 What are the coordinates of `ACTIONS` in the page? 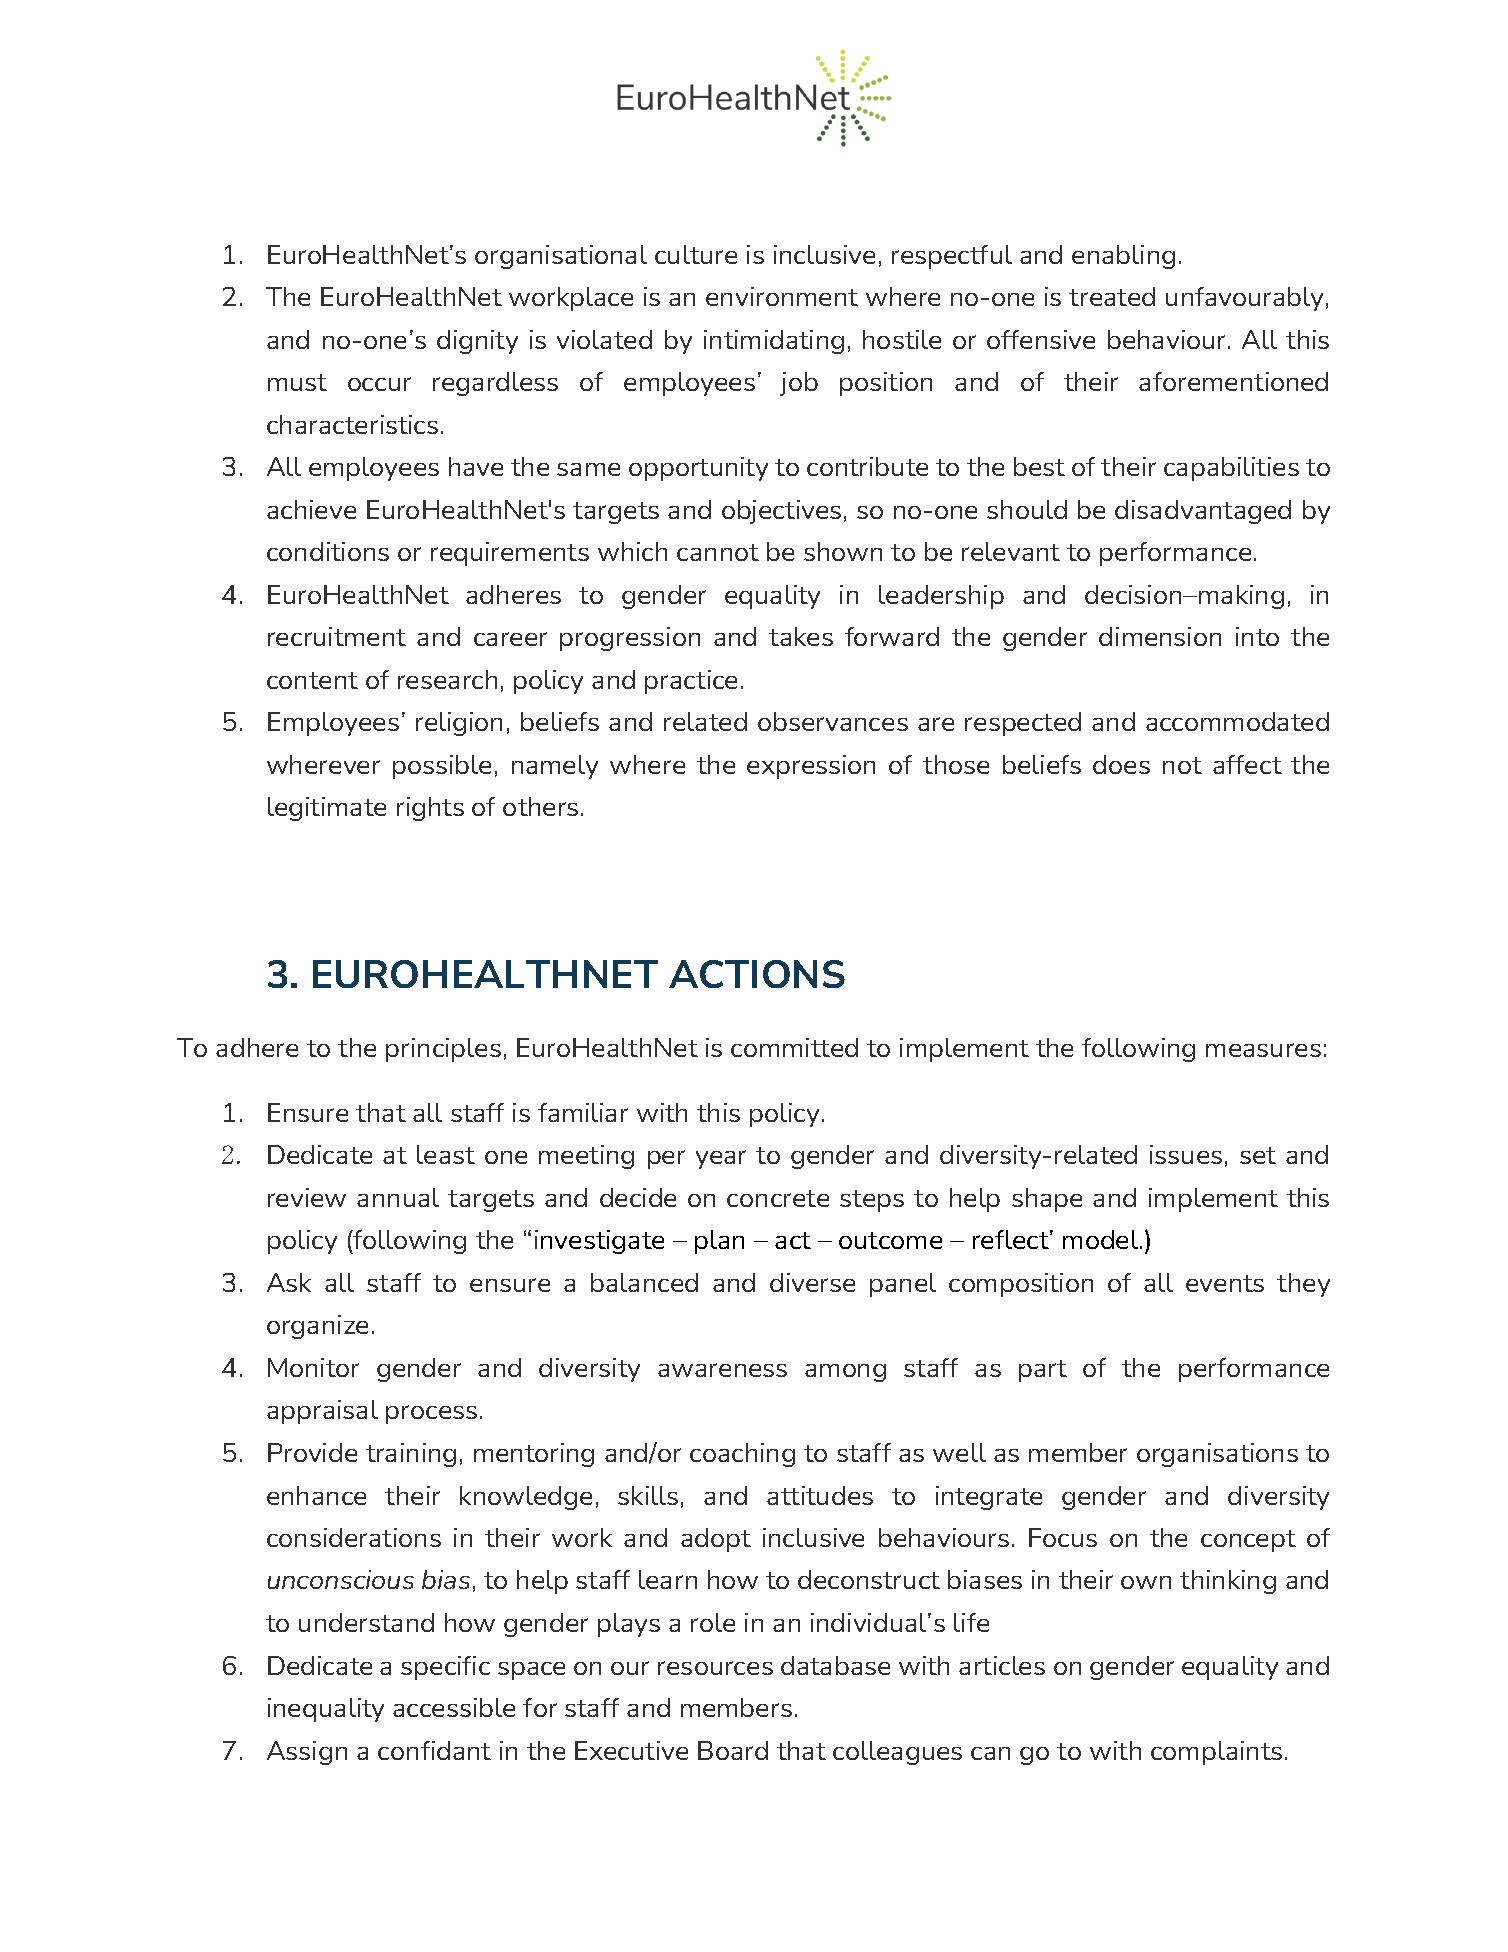 It's located at (757, 974).
